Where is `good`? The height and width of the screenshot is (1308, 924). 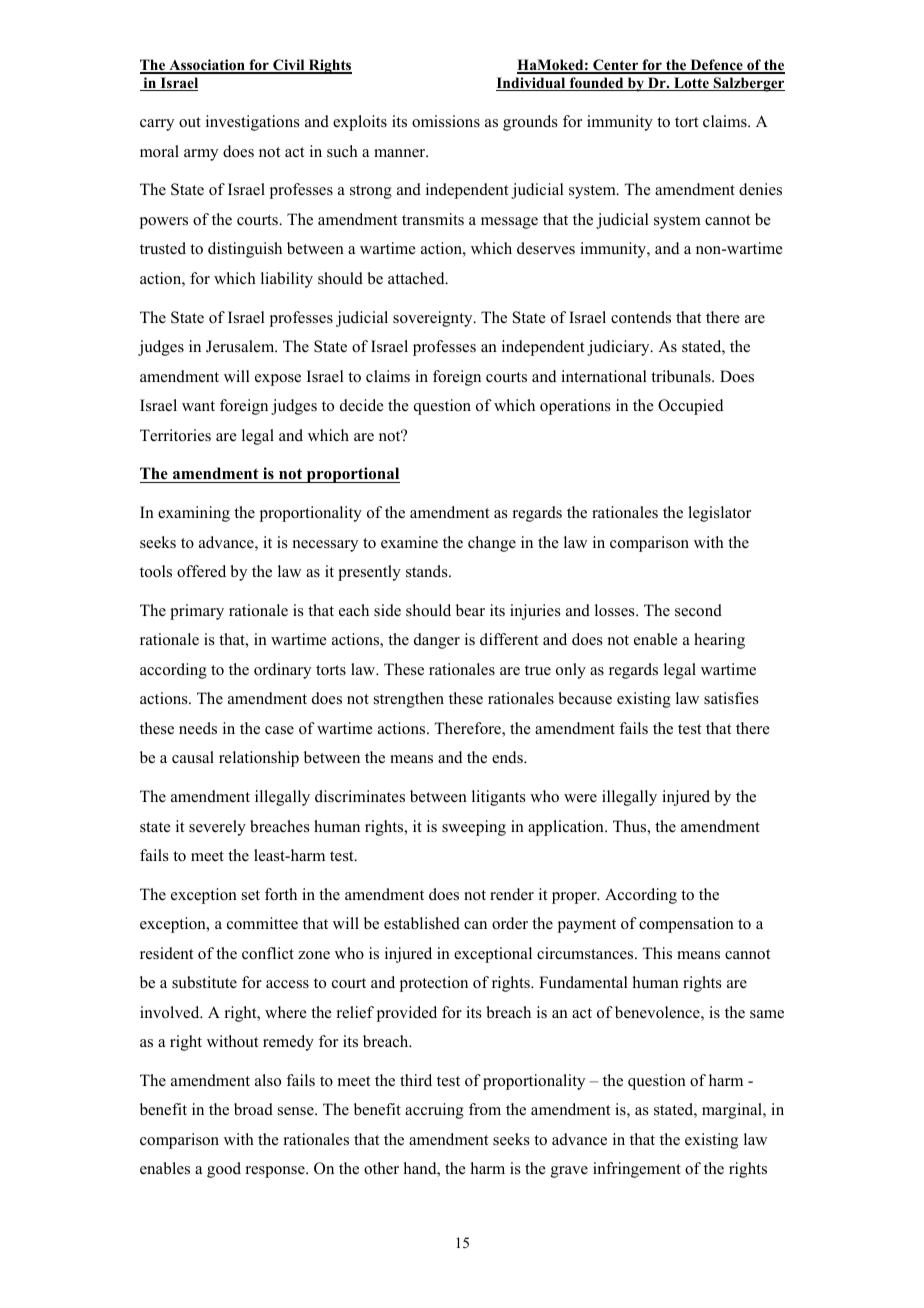 good is located at coordinates (224, 1170).
